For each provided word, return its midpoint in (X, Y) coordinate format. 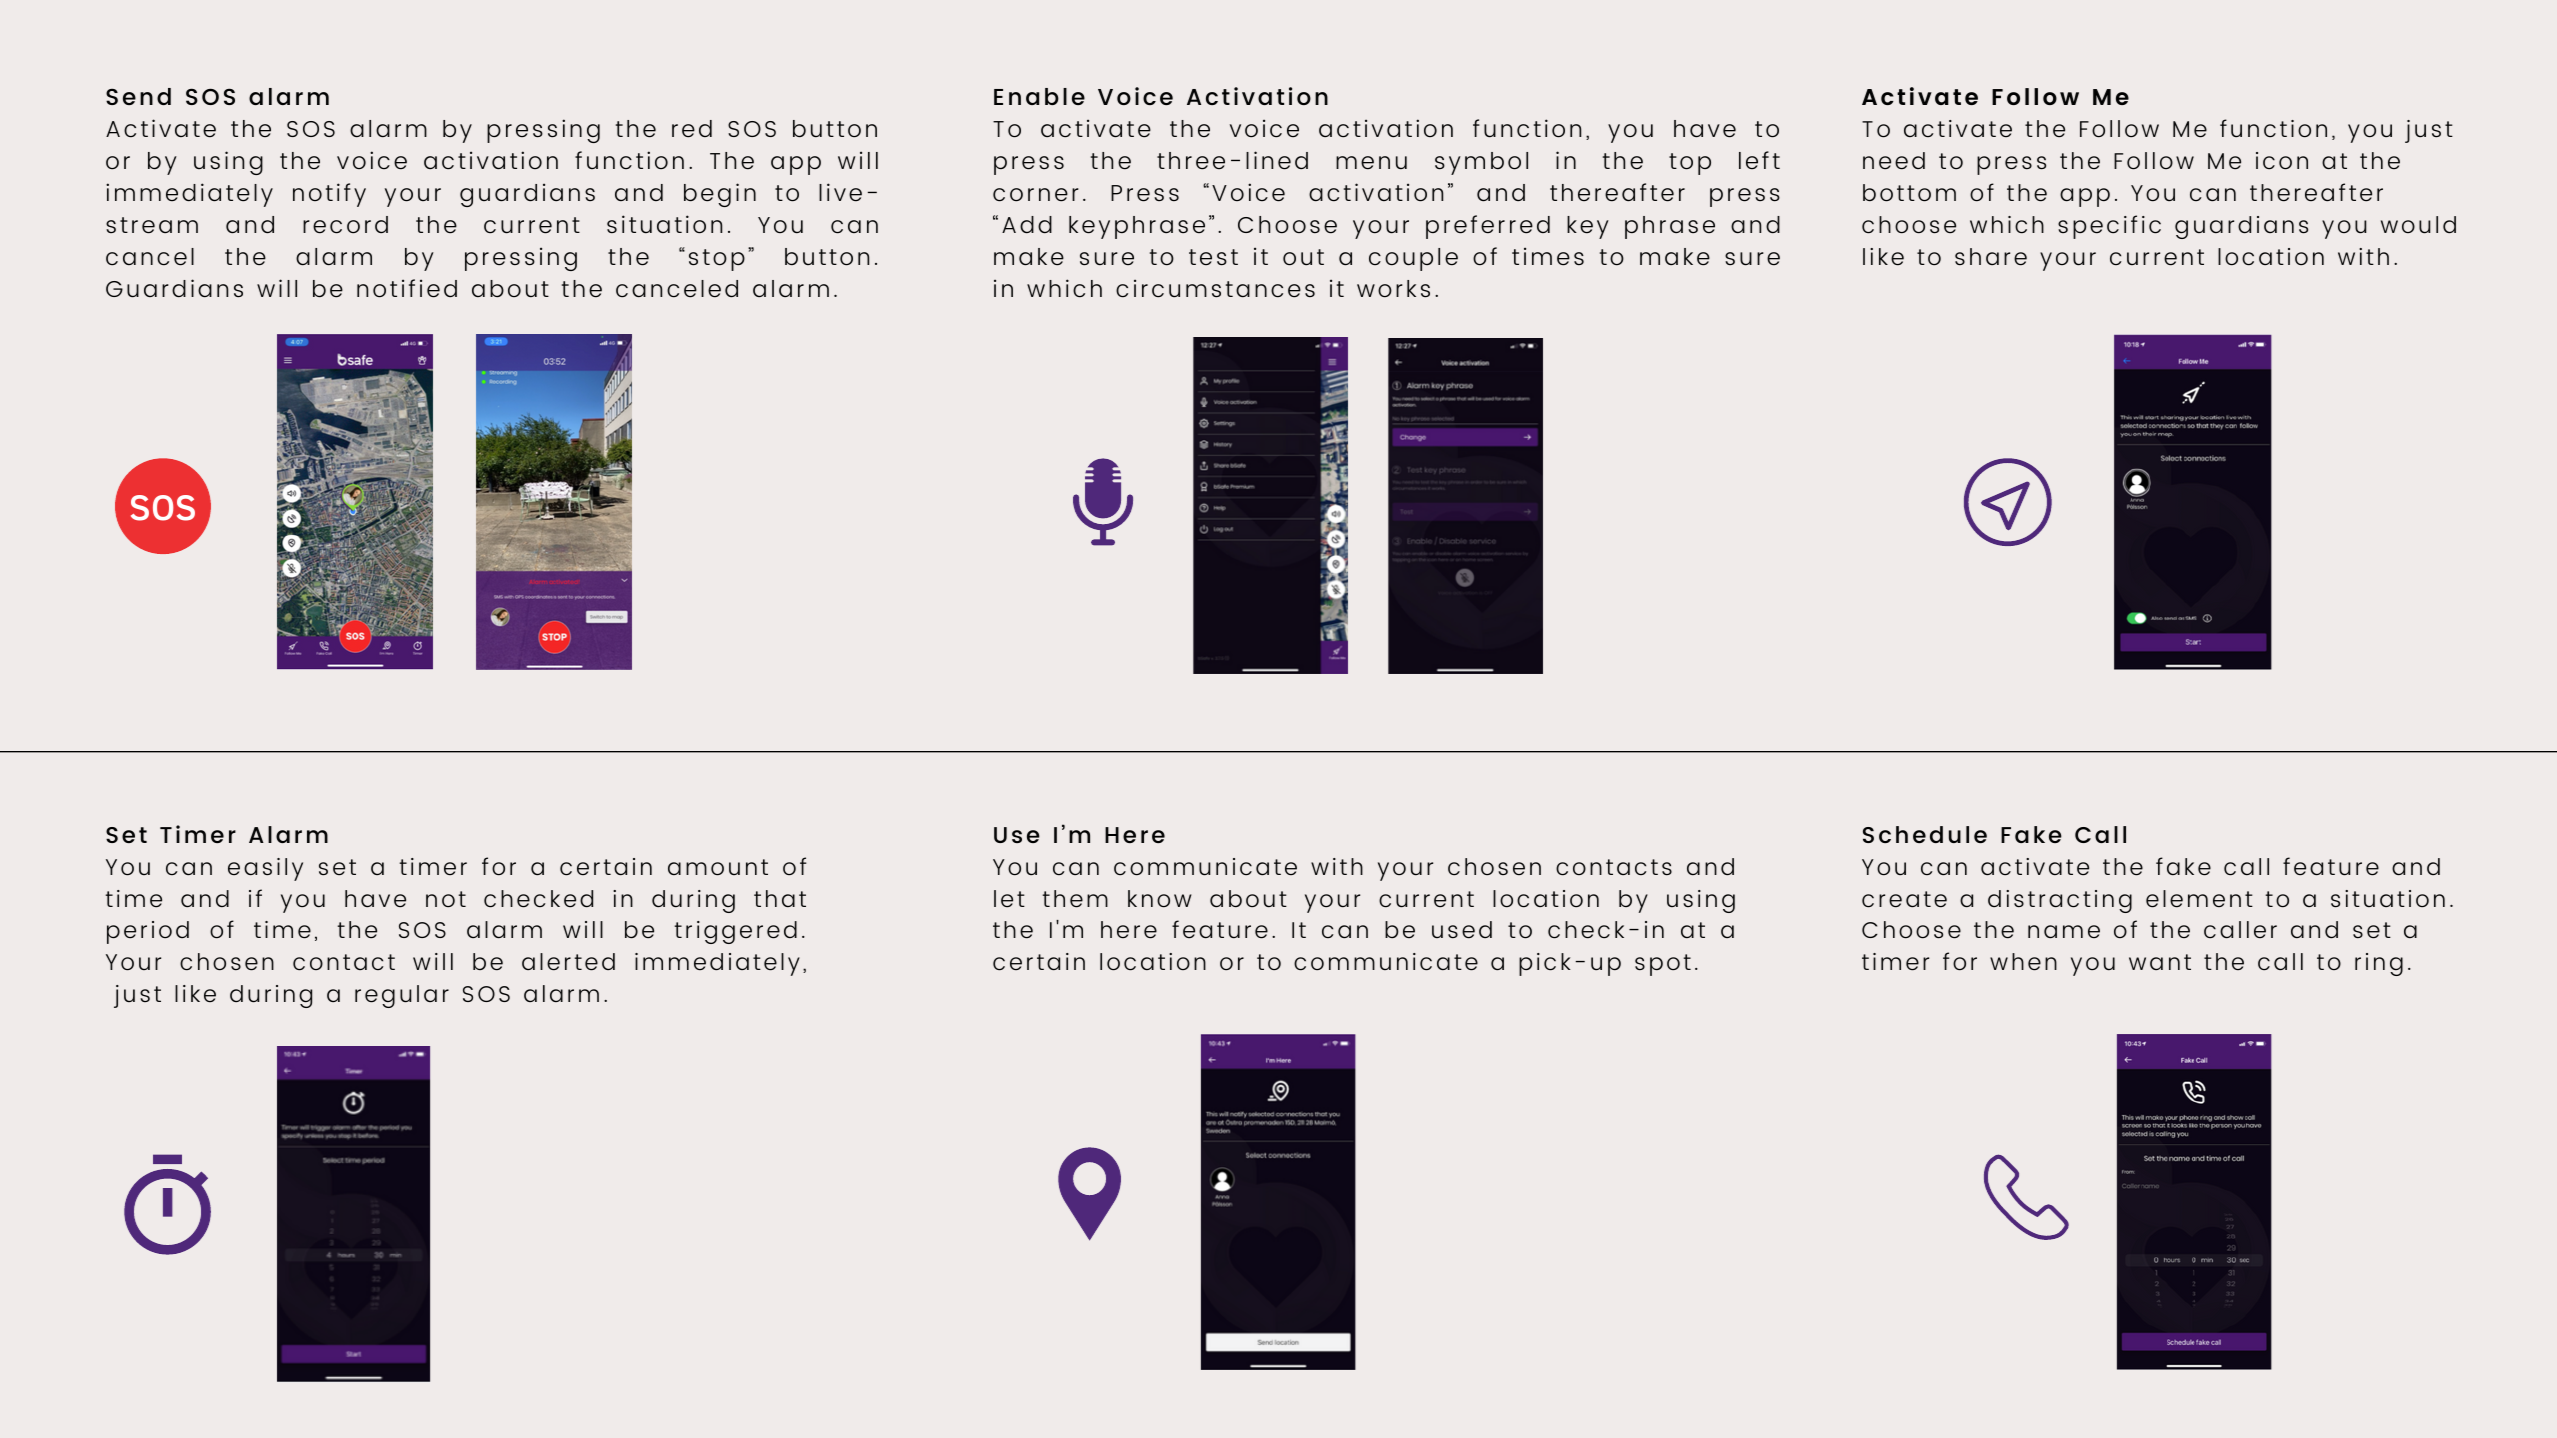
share (1991, 257)
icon (2282, 161)
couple (1413, 259)
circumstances (1215, 288)
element (2199, 899)
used (1462, 930)
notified (407, 288)
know (1159, 899)
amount (718, 867)
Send (138, 96)
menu (1371, 163)
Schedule (1925, 834)
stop (717, 260)
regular (402, 996)
